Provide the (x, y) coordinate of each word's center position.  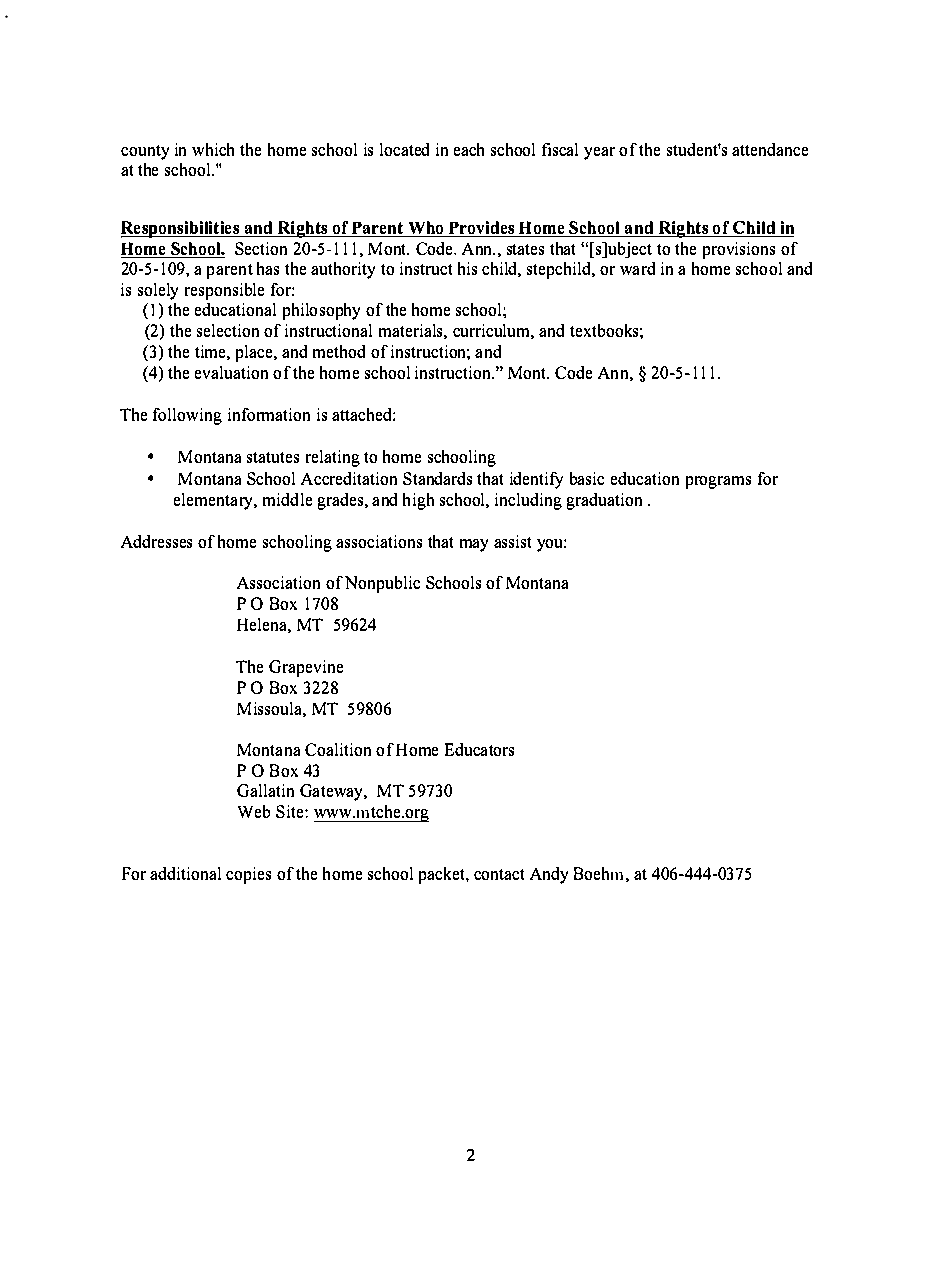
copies (248, 875)
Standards (437, 478)
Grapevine (306, 668)
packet (443, 875)
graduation (604, 501)
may (474, 545)
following (187, 416)
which (213, 149)
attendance (770, 149)
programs (718, 482)
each (469, 149)
